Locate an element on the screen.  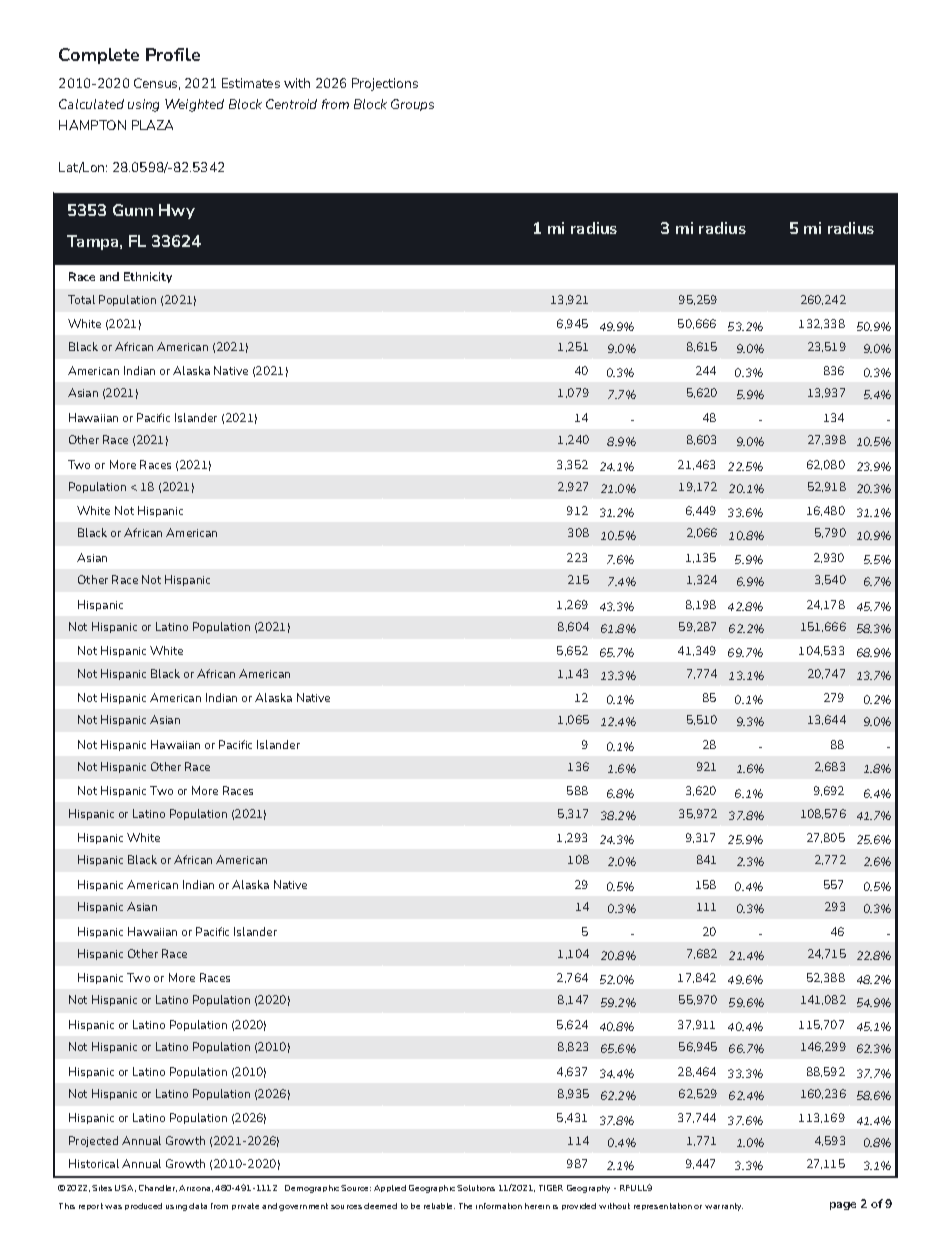
Projections is located at coordinates (385, 84).
